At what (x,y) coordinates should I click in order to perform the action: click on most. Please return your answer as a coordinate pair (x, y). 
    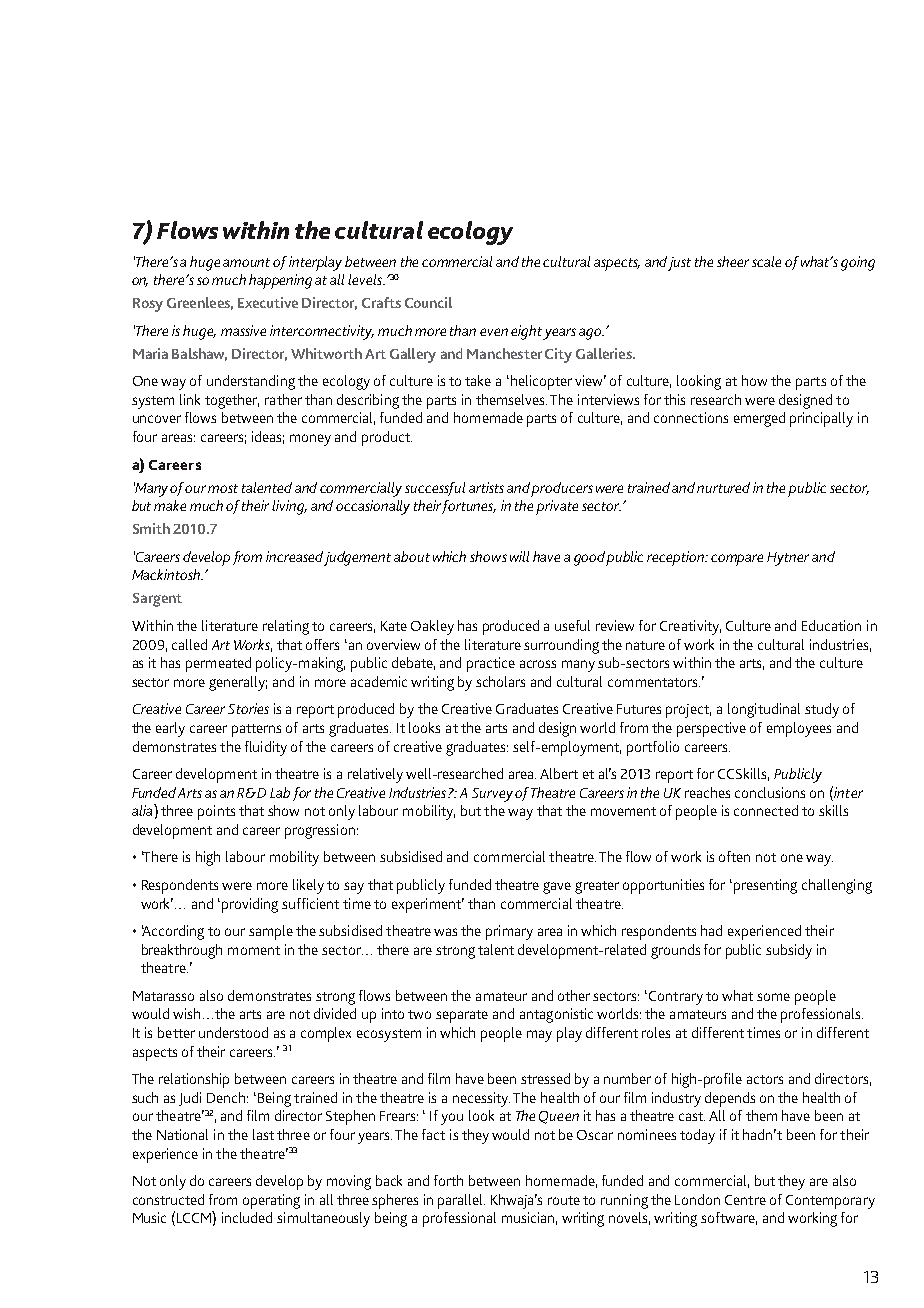
    Looking at the image, I should click on (223, 488).
